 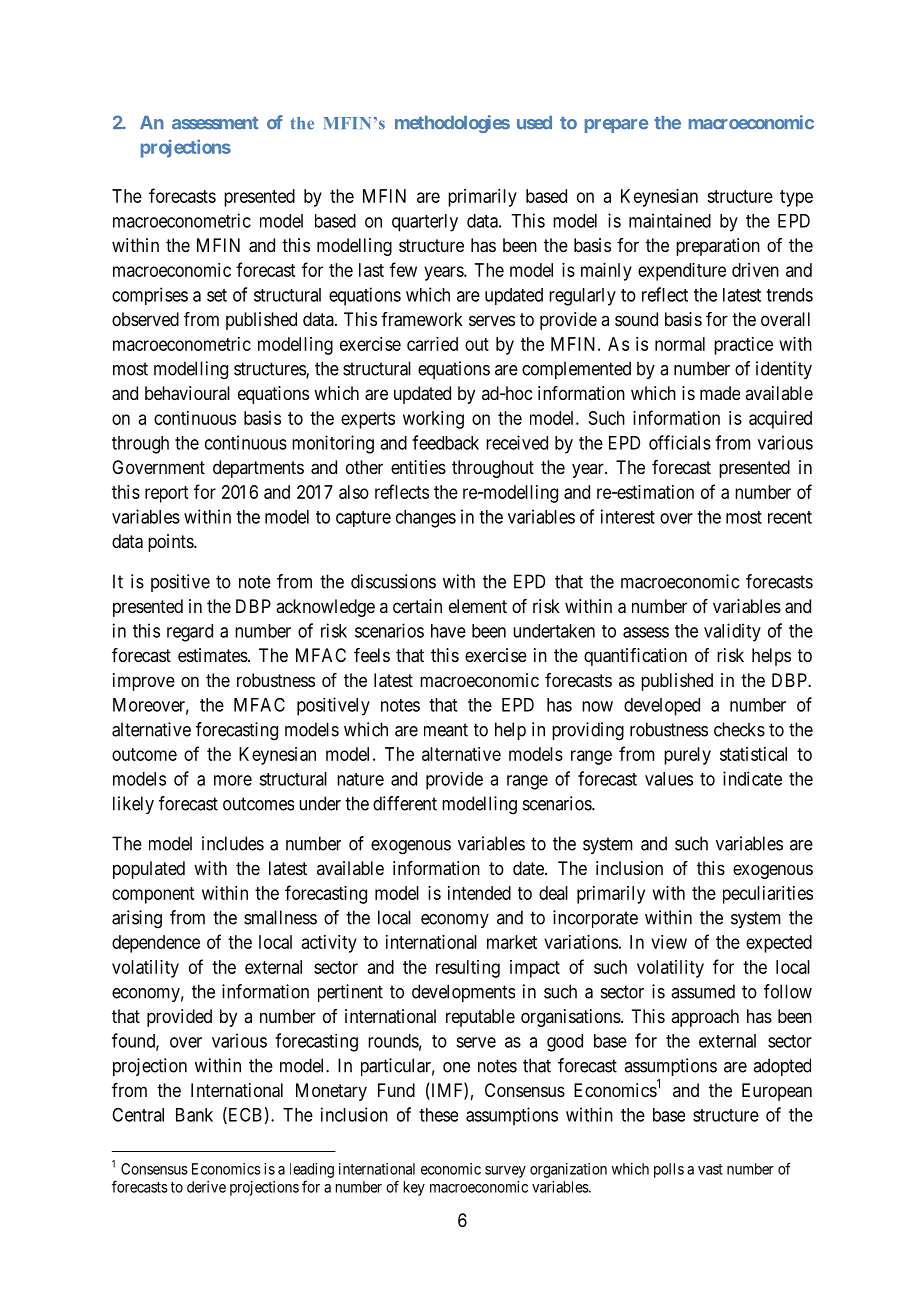 I want to click on indicate, so click(x=752, y=778).
